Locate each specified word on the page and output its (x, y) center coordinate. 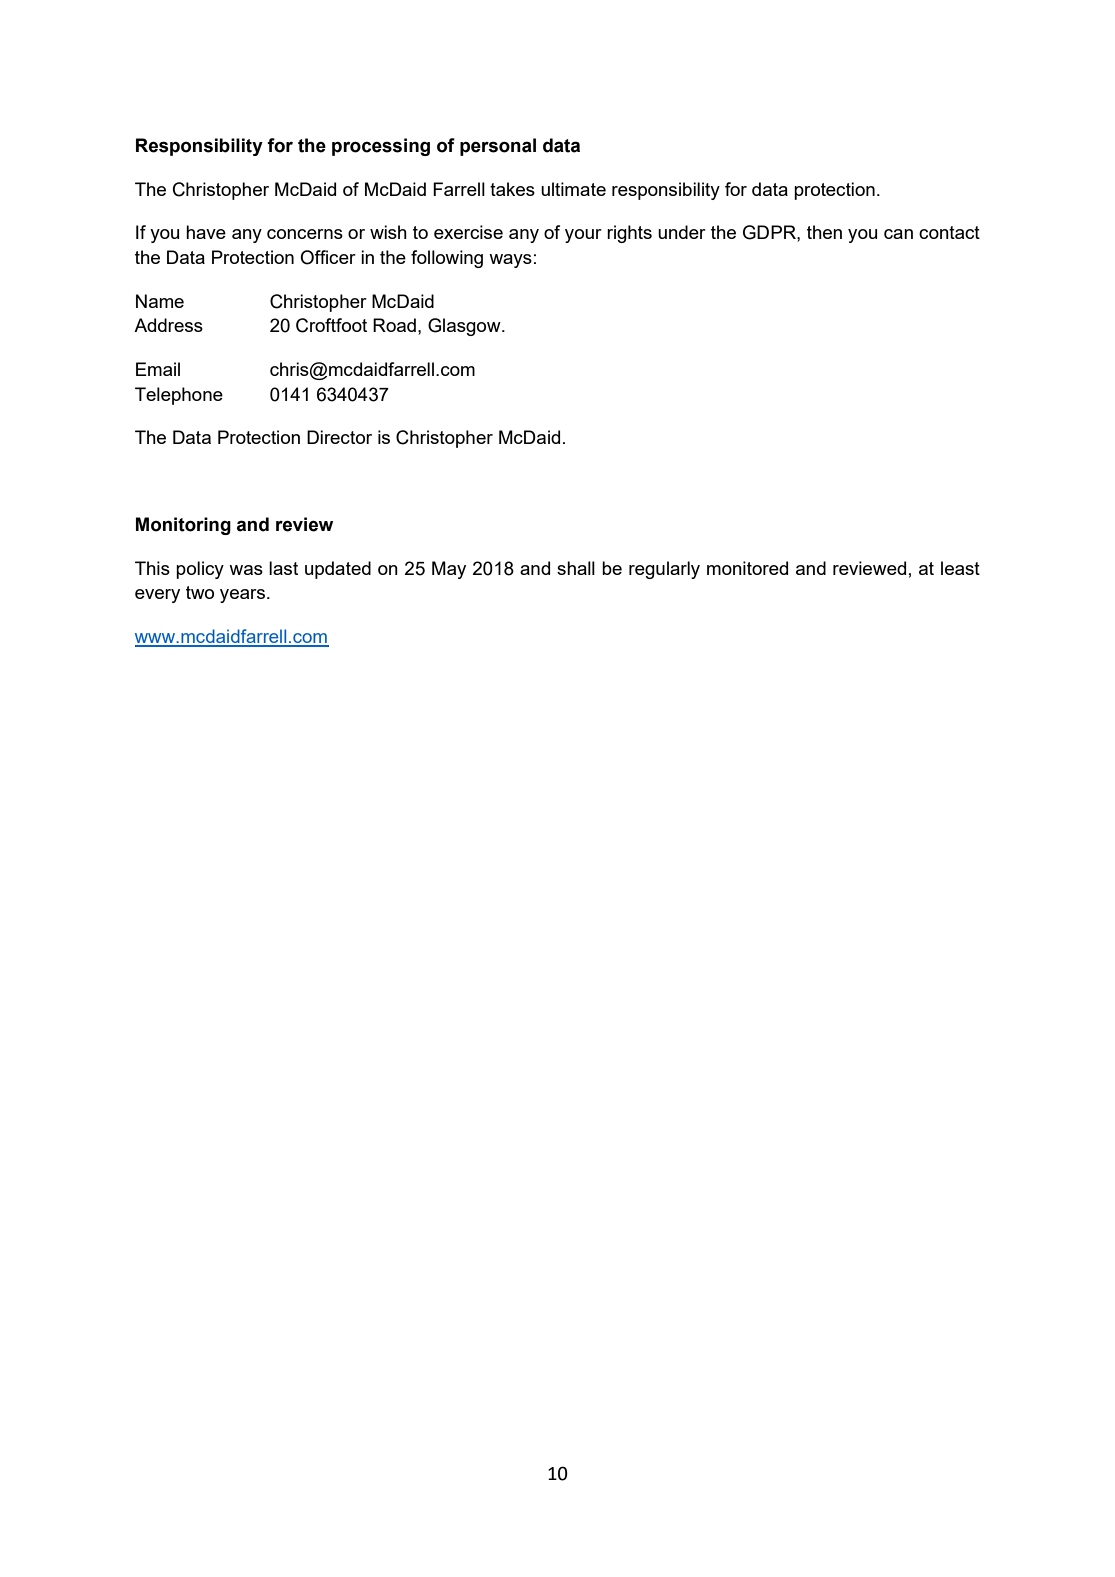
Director (339, 437)
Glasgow (465, 327)
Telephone (179, 396)
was (246, 570)
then (824, 232)
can (898, 234)
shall (576, 568)
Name (160, 301)
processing (381, 147)
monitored (747, 568)
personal (498, 147)
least (960, 568)
